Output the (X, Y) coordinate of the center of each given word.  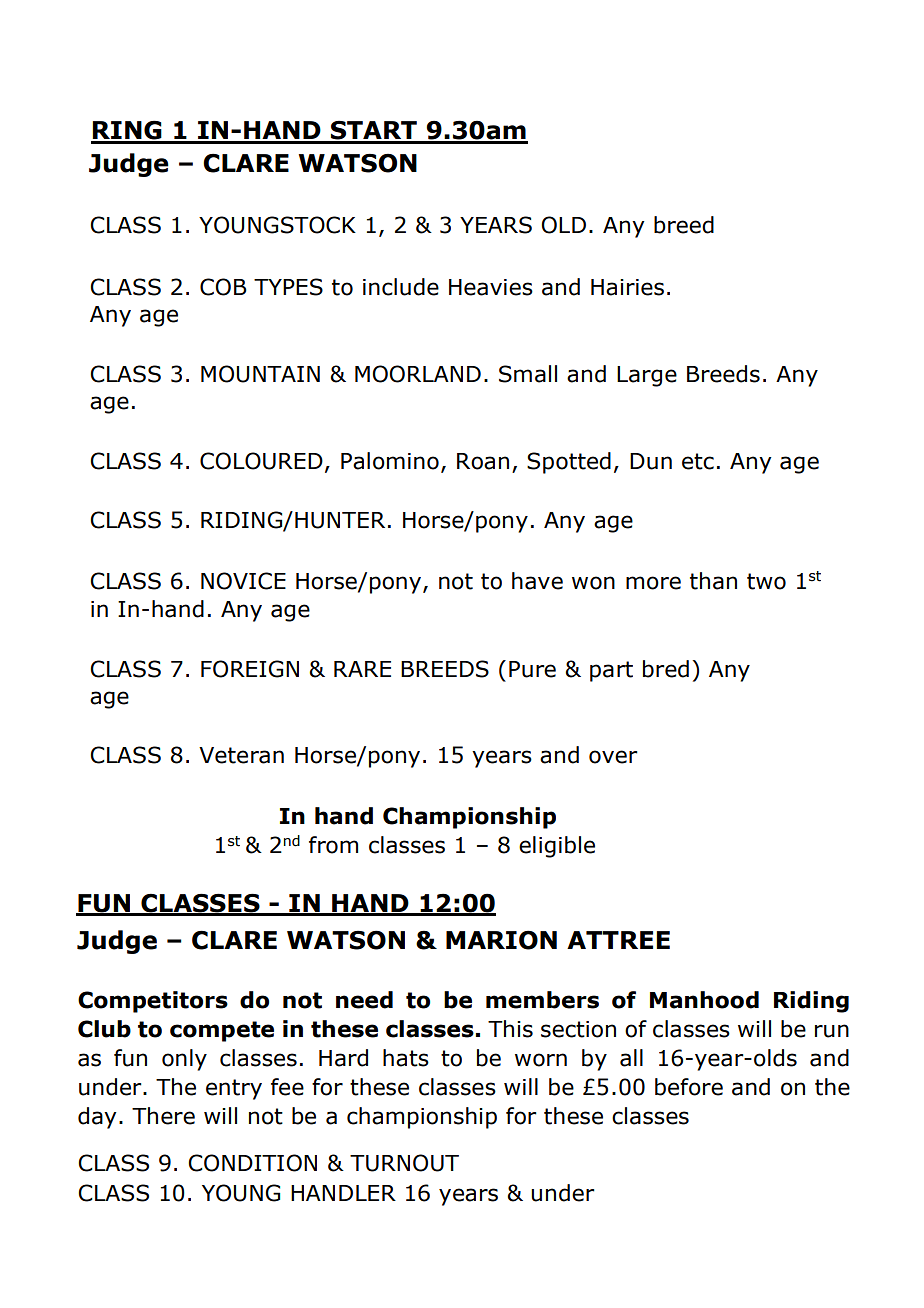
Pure (532, 669)
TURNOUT (404, 1163)
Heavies (491, 287)
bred (666, 669)
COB (223, 287)
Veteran (241, 755)
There (163, 1116)
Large (647, 376)
